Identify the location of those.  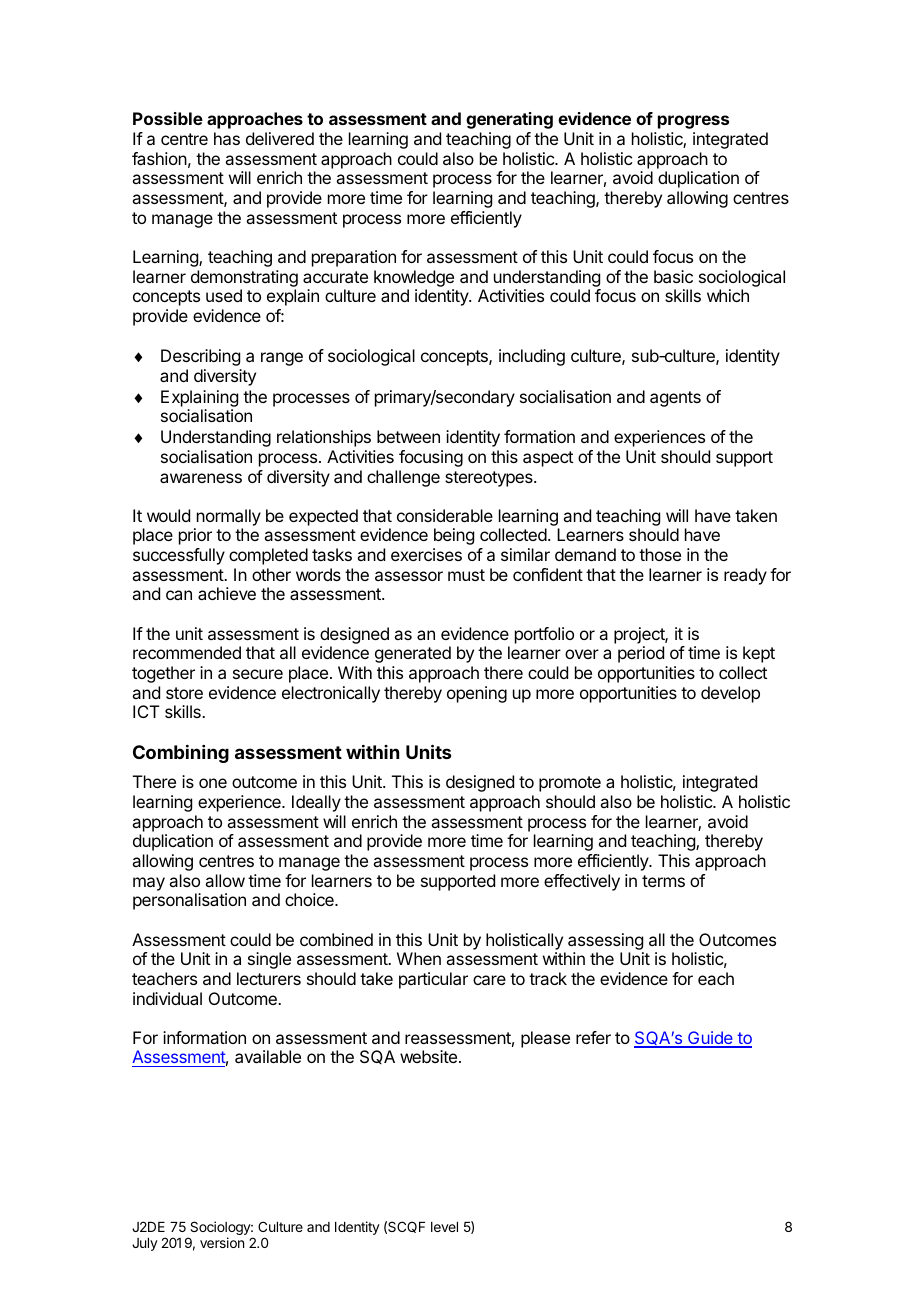
(660, 554).
